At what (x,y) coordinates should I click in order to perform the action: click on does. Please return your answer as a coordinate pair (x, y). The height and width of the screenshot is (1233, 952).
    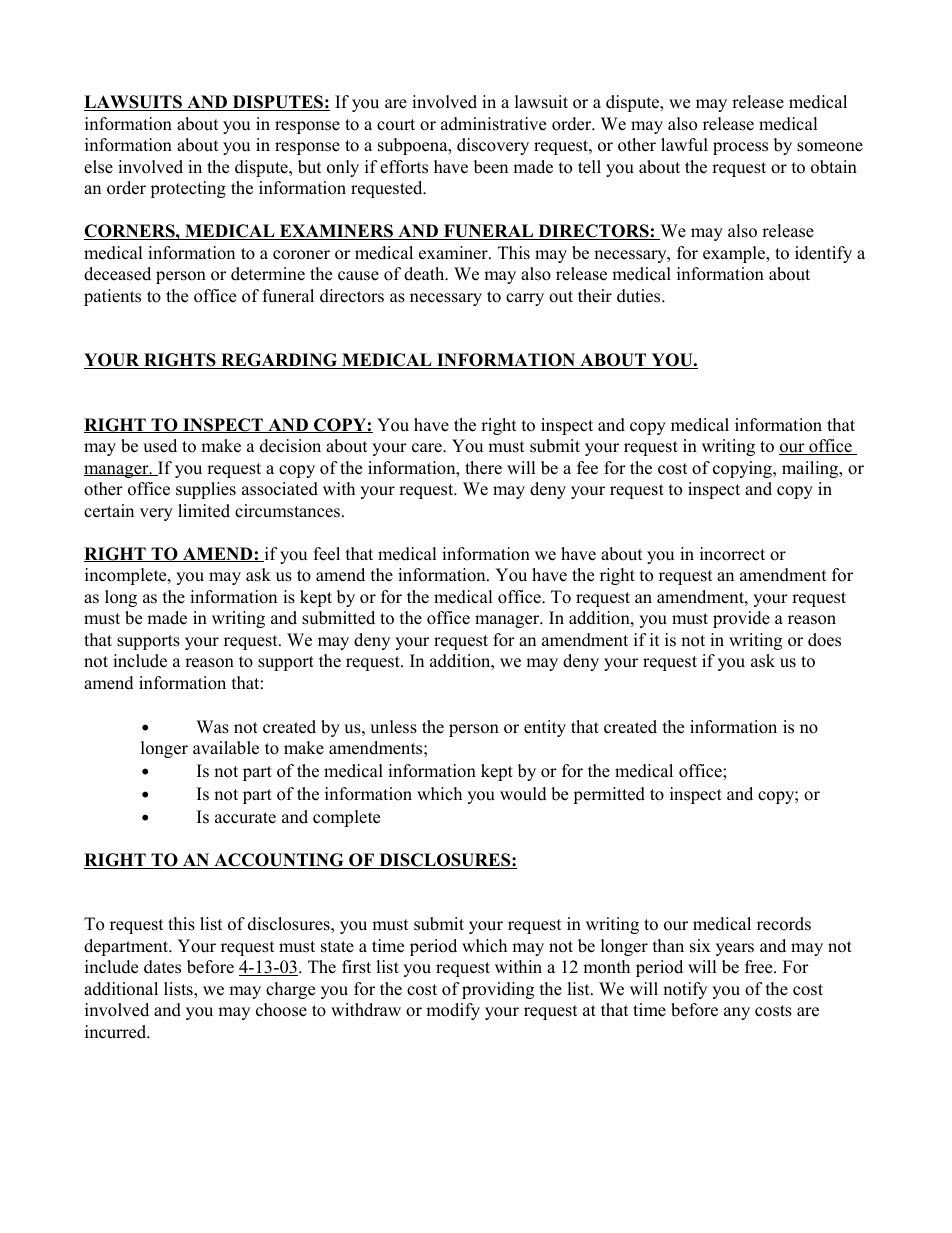
    Looking at the image, I should click on (824, 640).
